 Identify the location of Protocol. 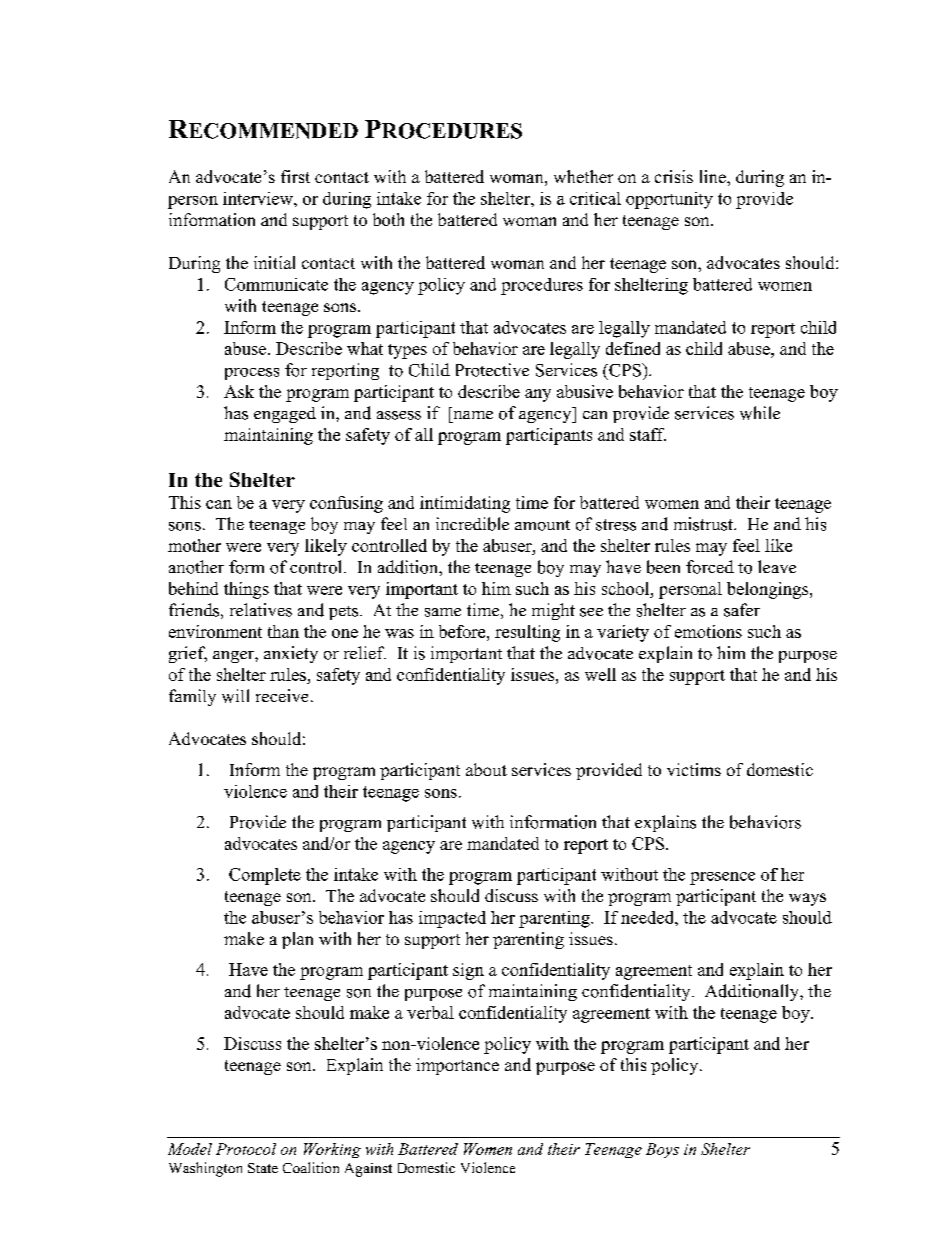
(246, 1149).
